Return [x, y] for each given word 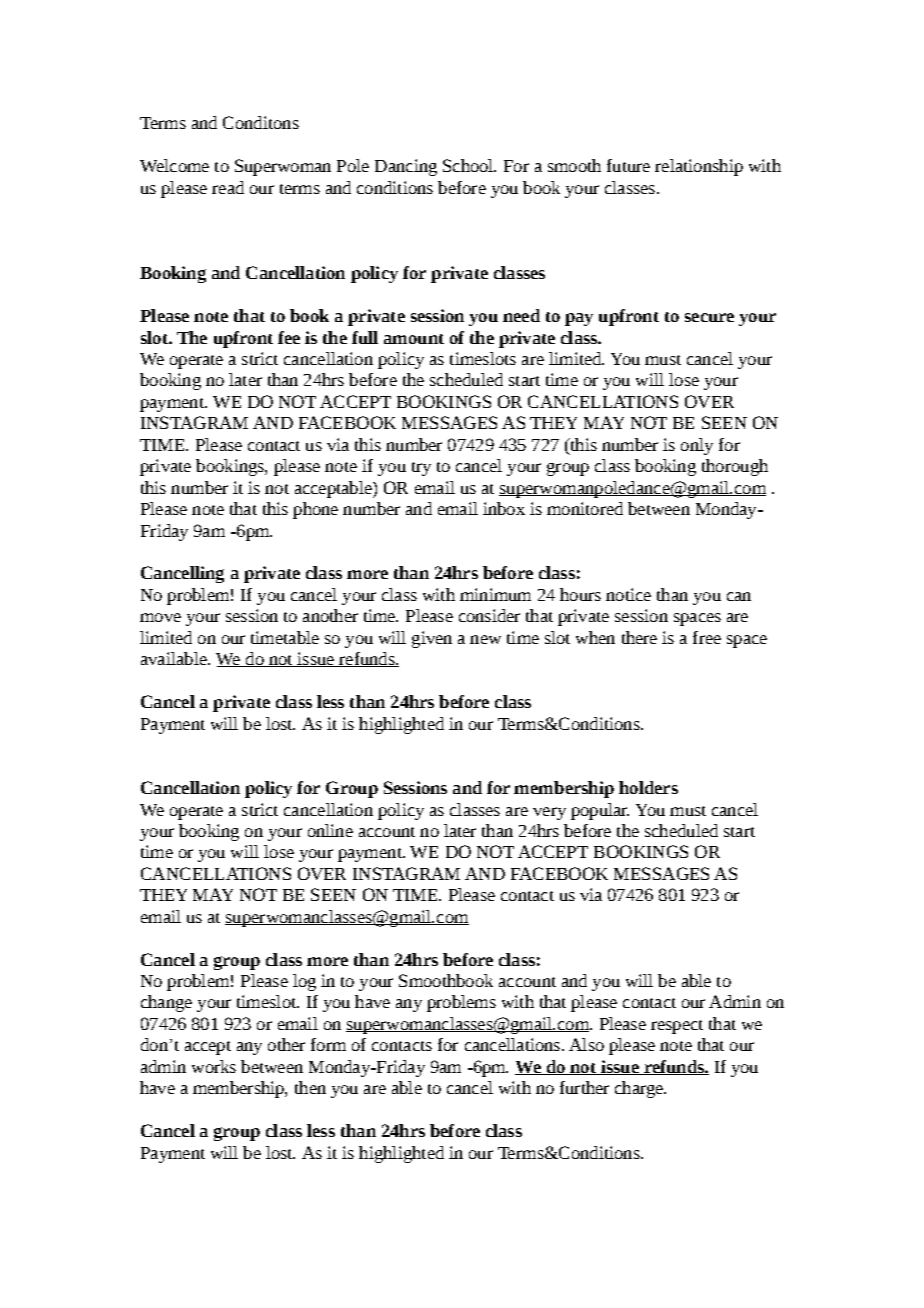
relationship [699, 167]
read [228, 187]
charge [640, 1089]
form [328, 1044]
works [214, 1066]
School [469, 165]
